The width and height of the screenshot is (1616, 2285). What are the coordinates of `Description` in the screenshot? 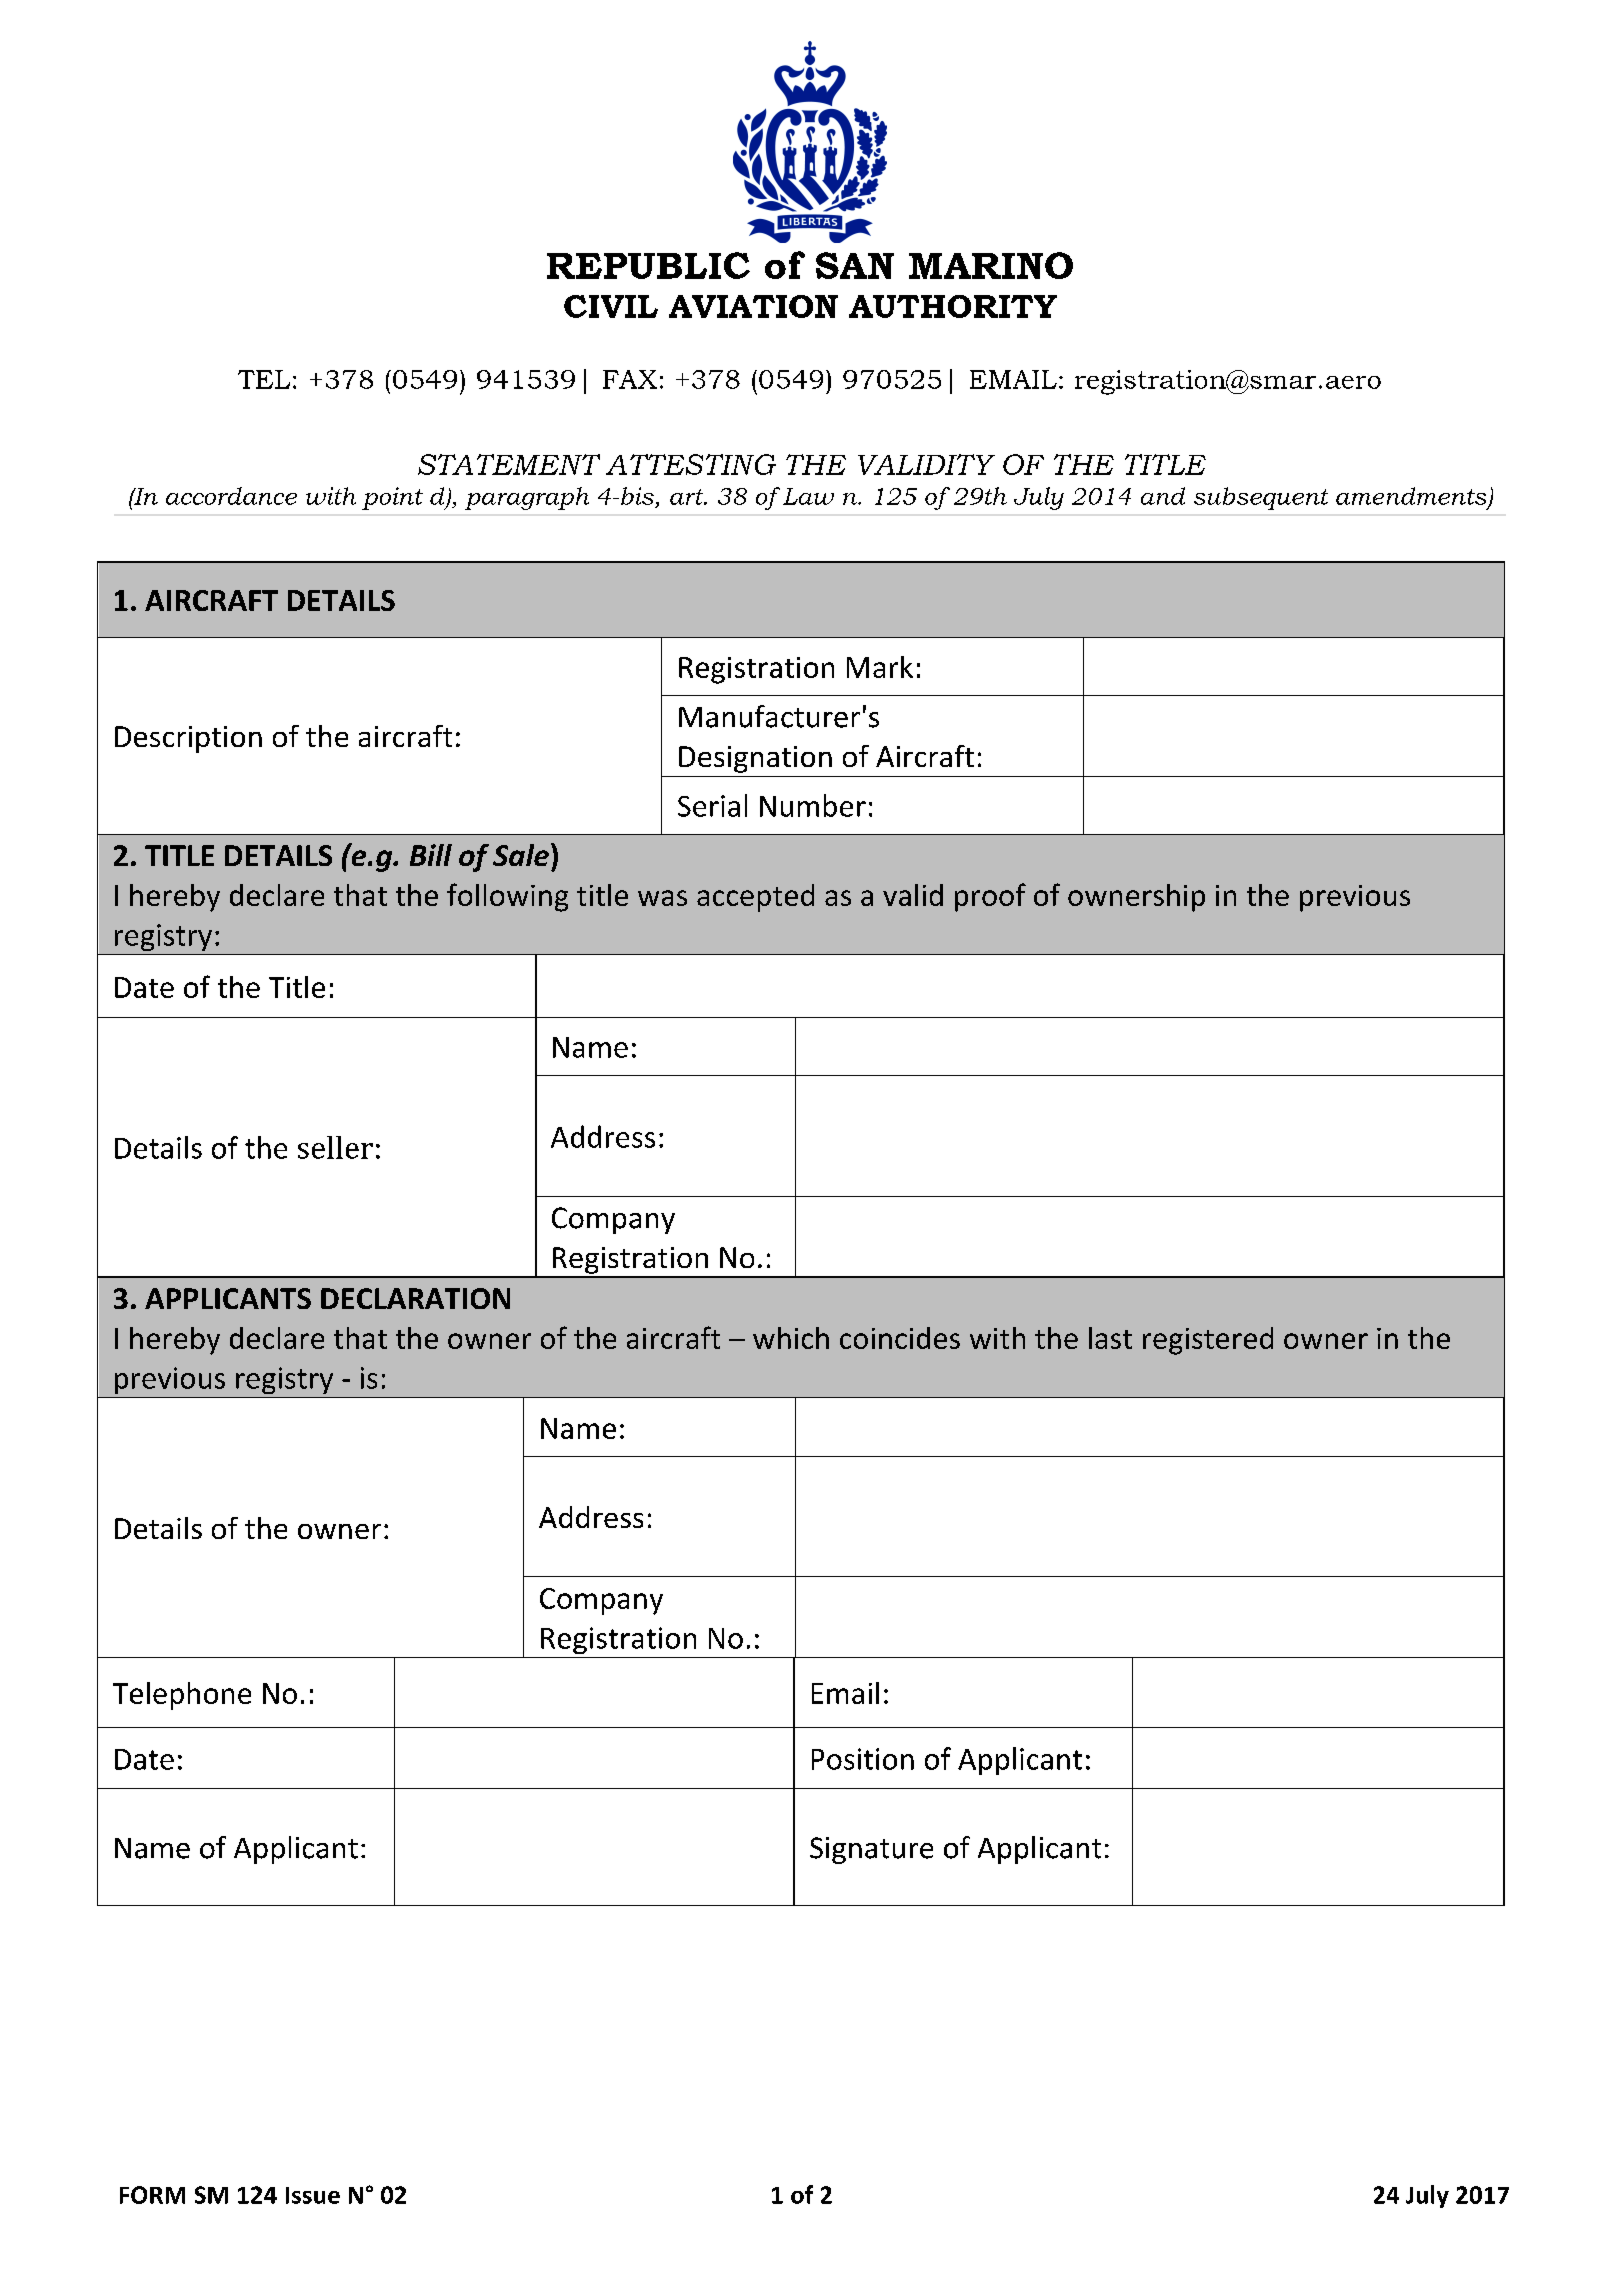 It's located at (188, 739).
